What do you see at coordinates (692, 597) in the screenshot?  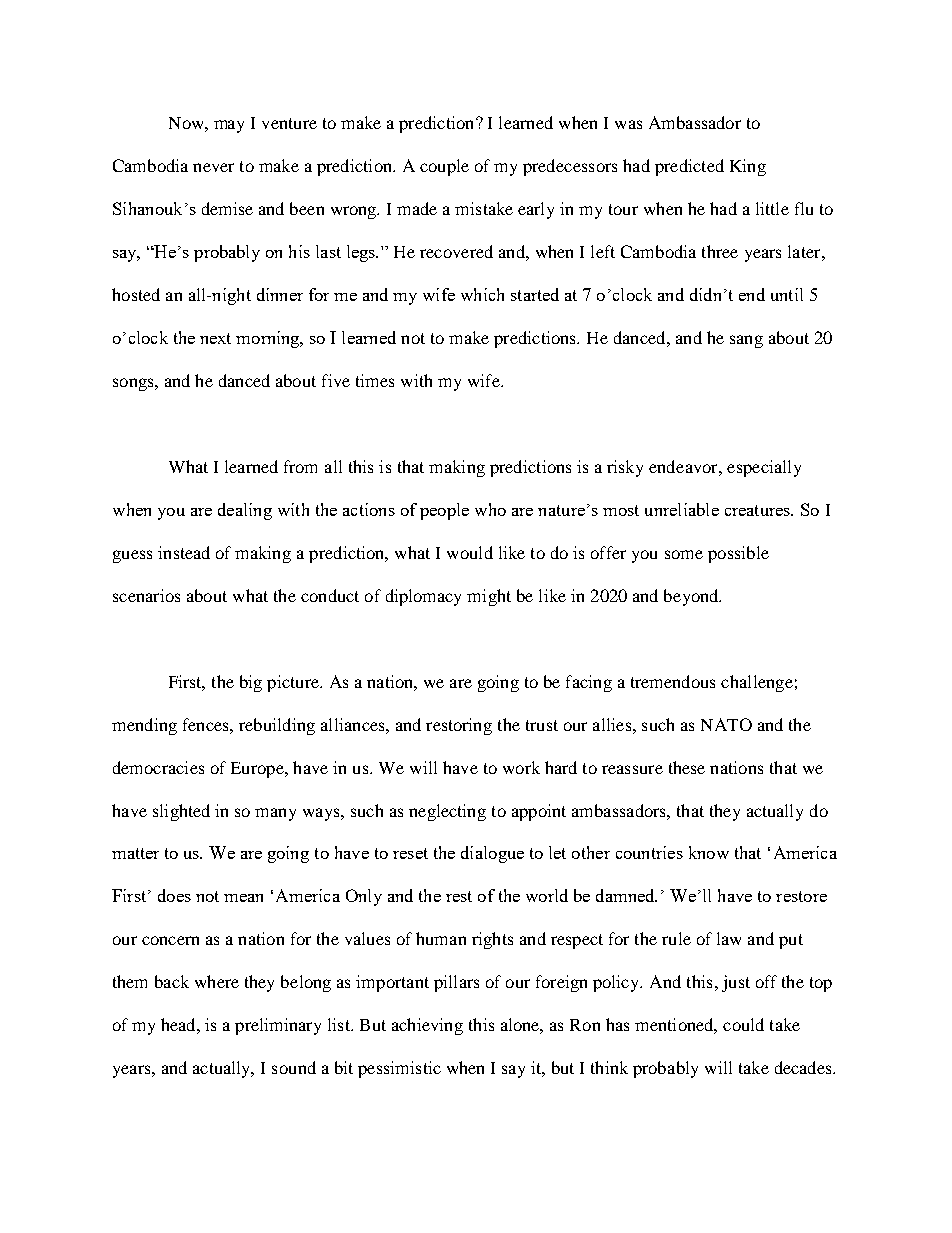 I see `beyond` at bounding box center [692, 597].
